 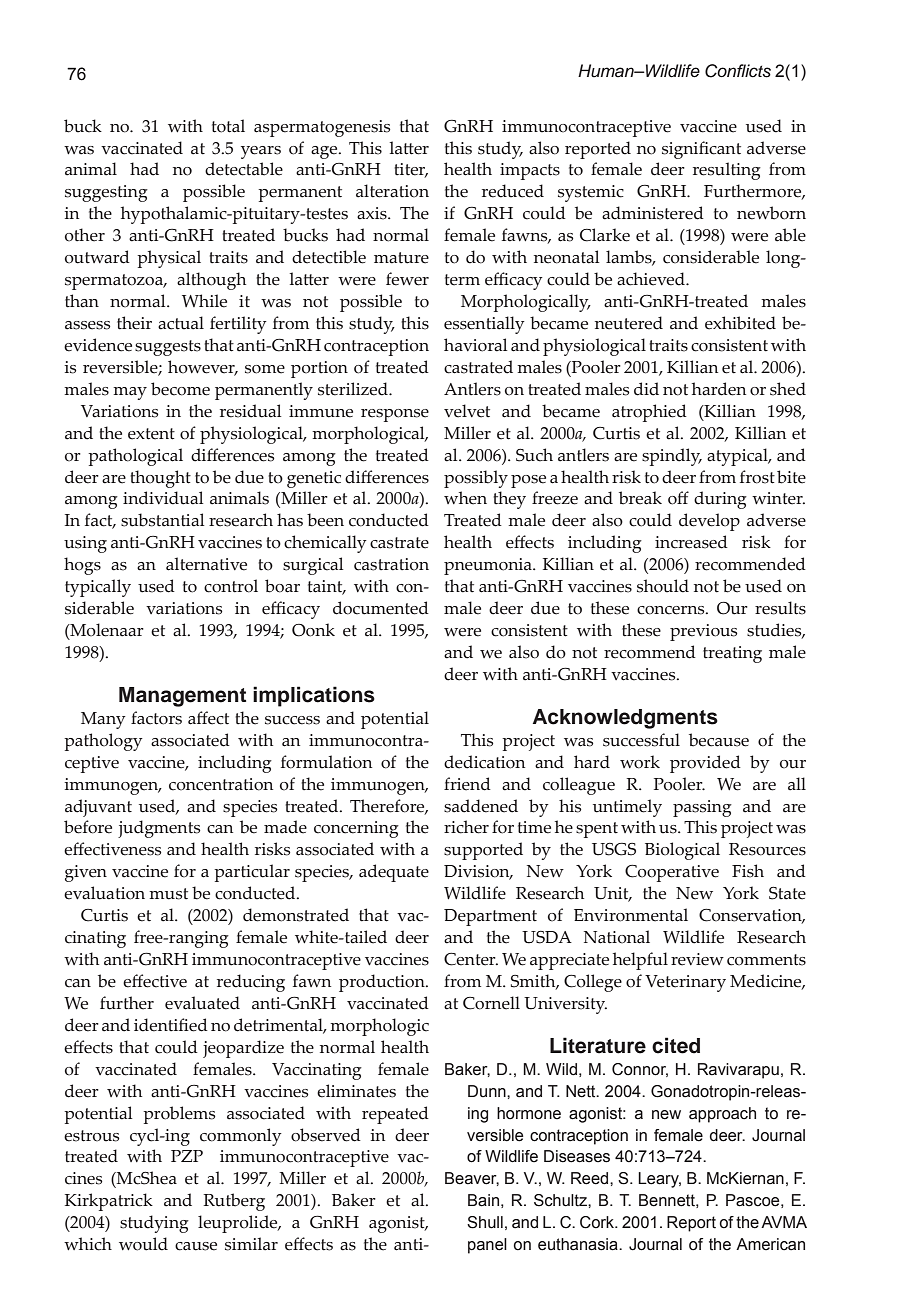 I want to click on Shull, so click(x=485, y=1222).
